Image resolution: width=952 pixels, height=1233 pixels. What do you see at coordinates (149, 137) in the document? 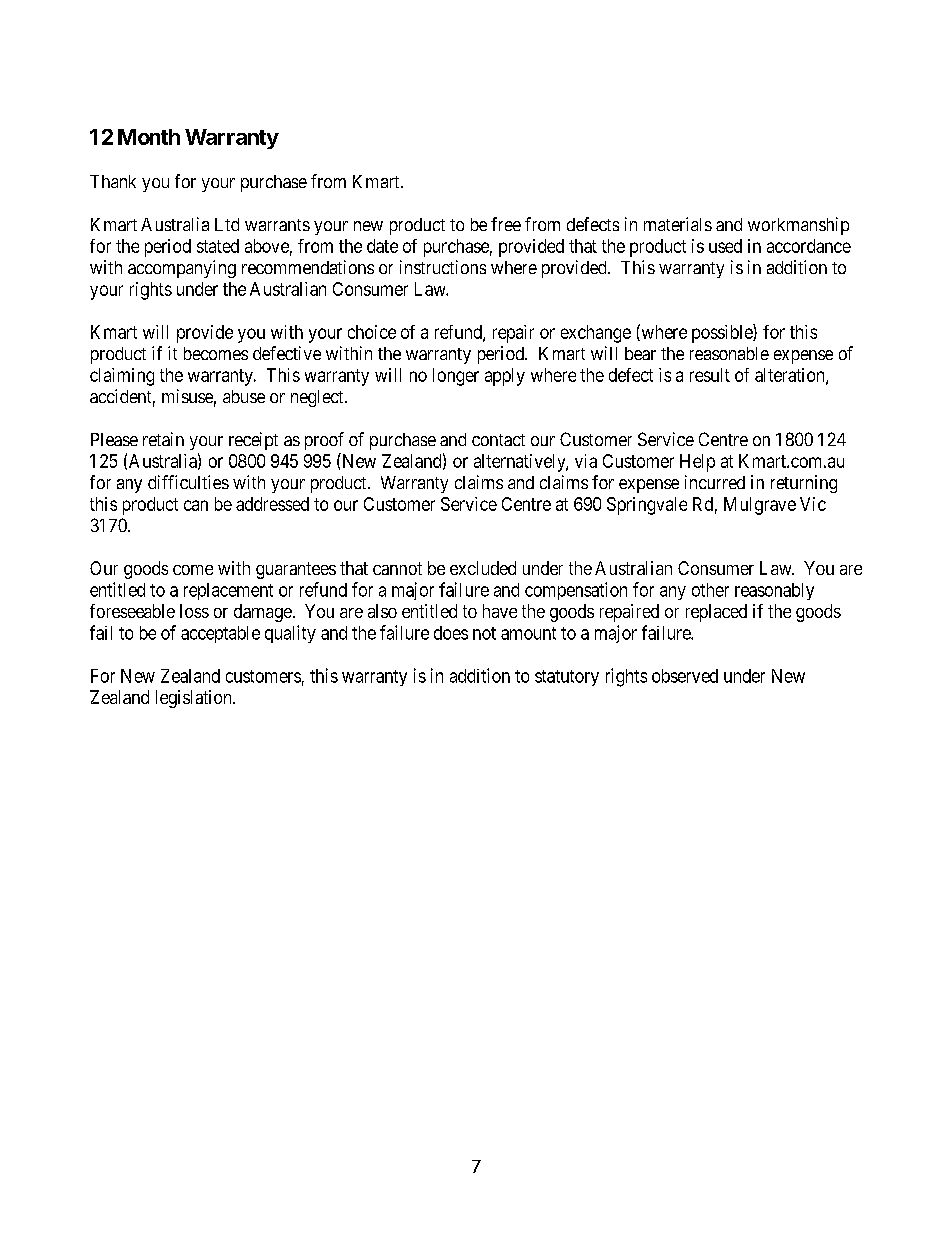
I see `Month` at bounding box center [149, 137].
